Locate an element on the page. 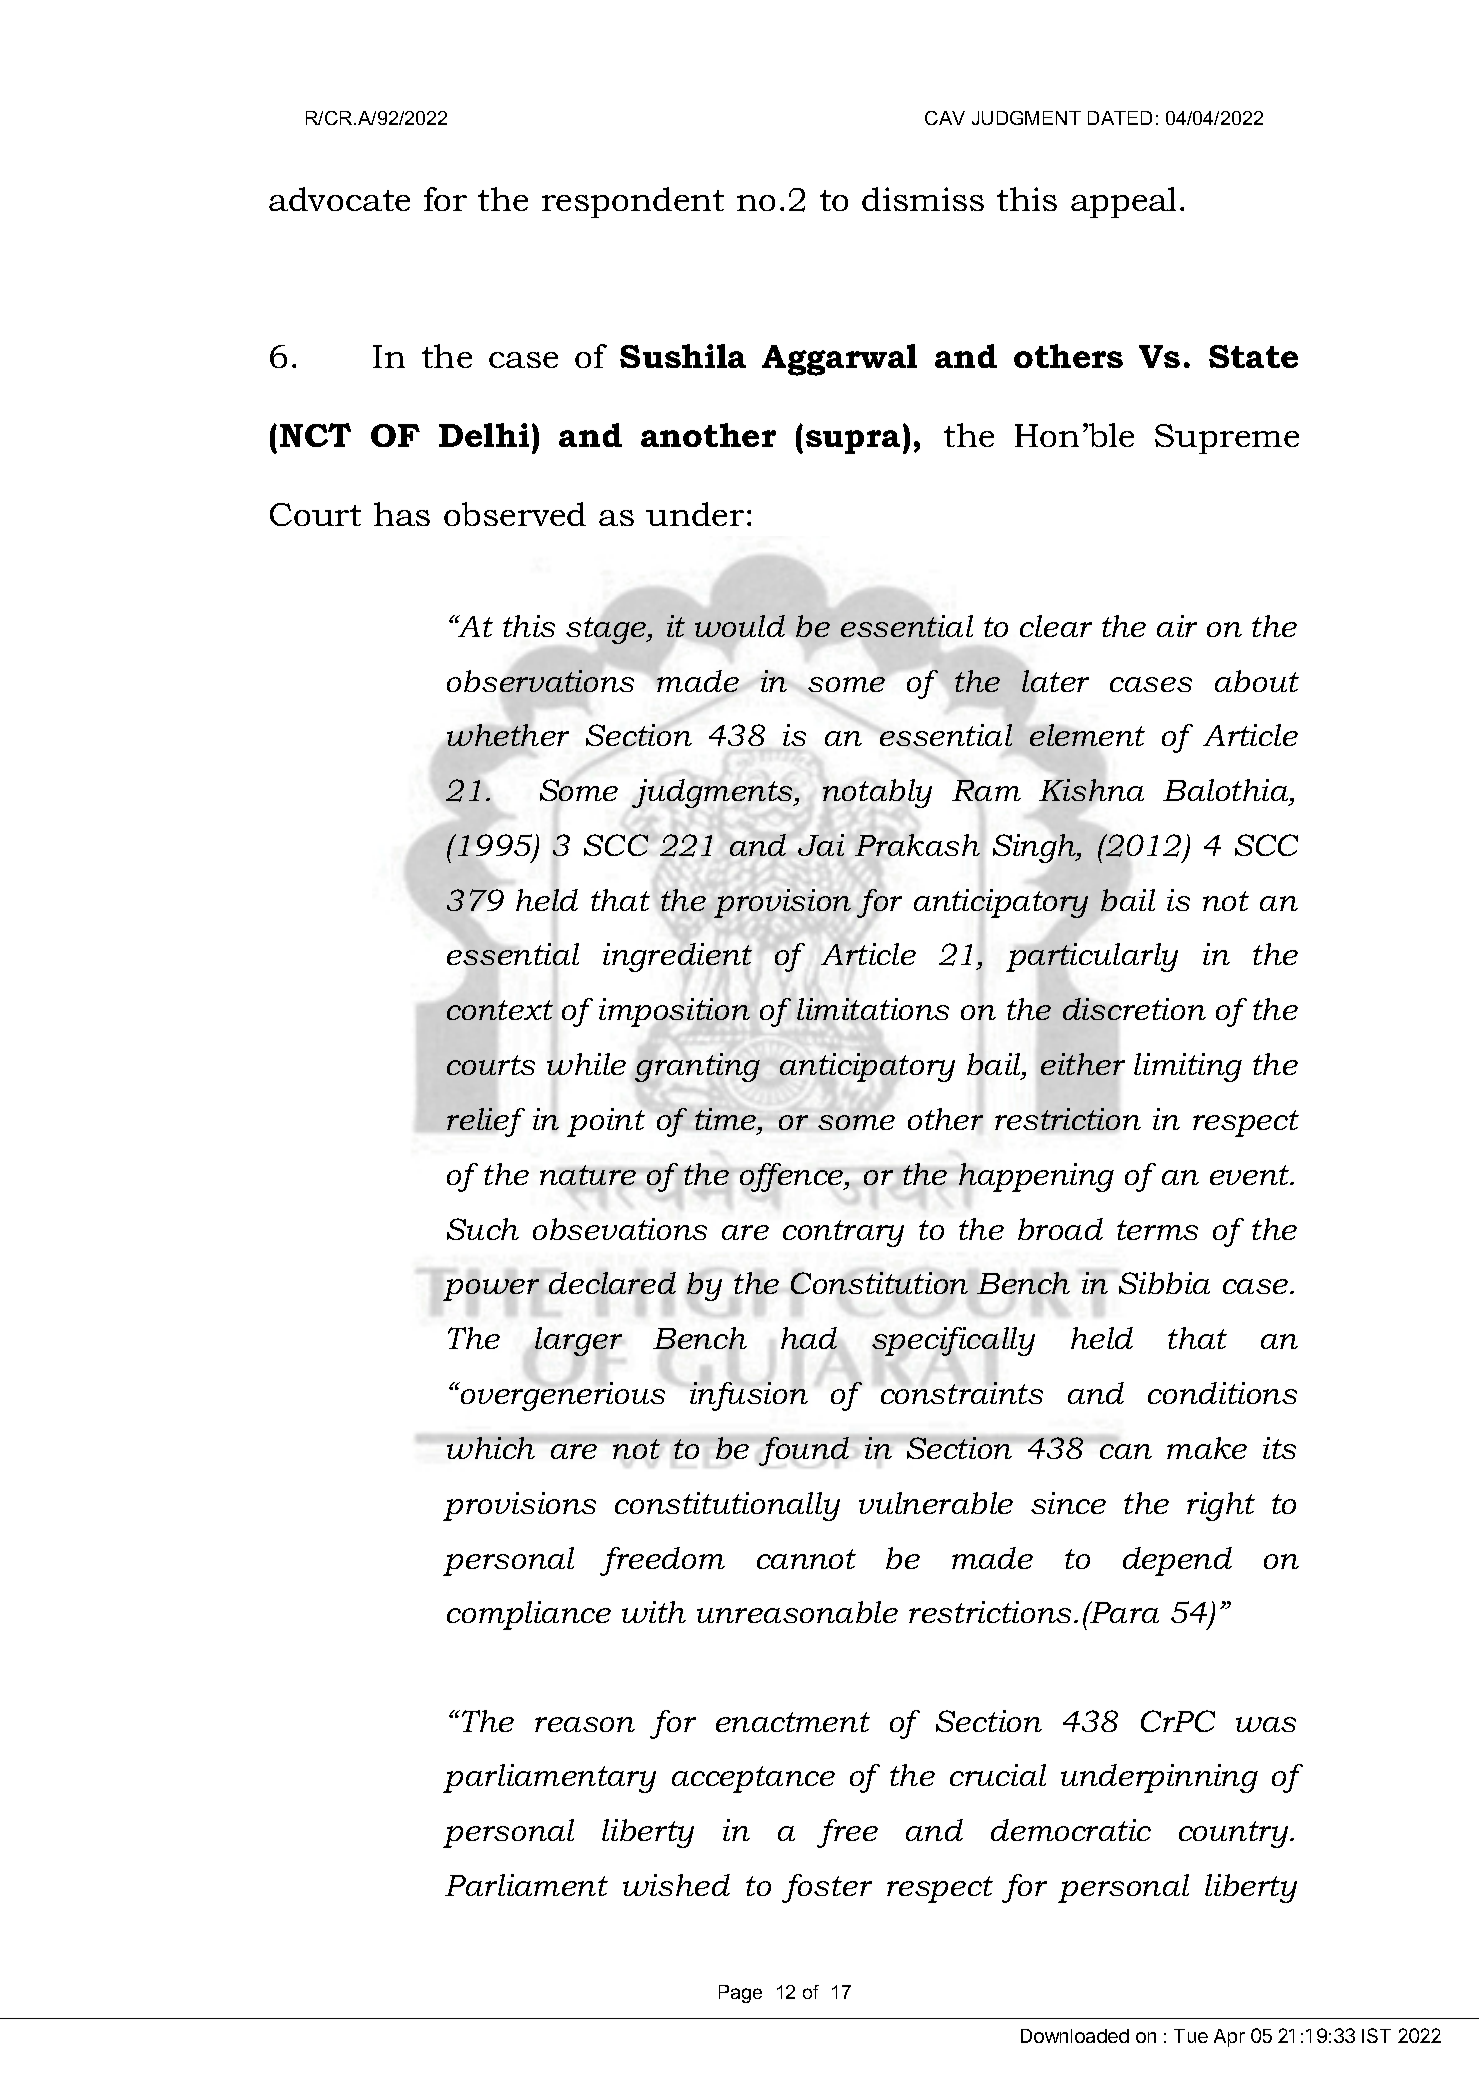  dismiss is located at coordinates (923, 199).
